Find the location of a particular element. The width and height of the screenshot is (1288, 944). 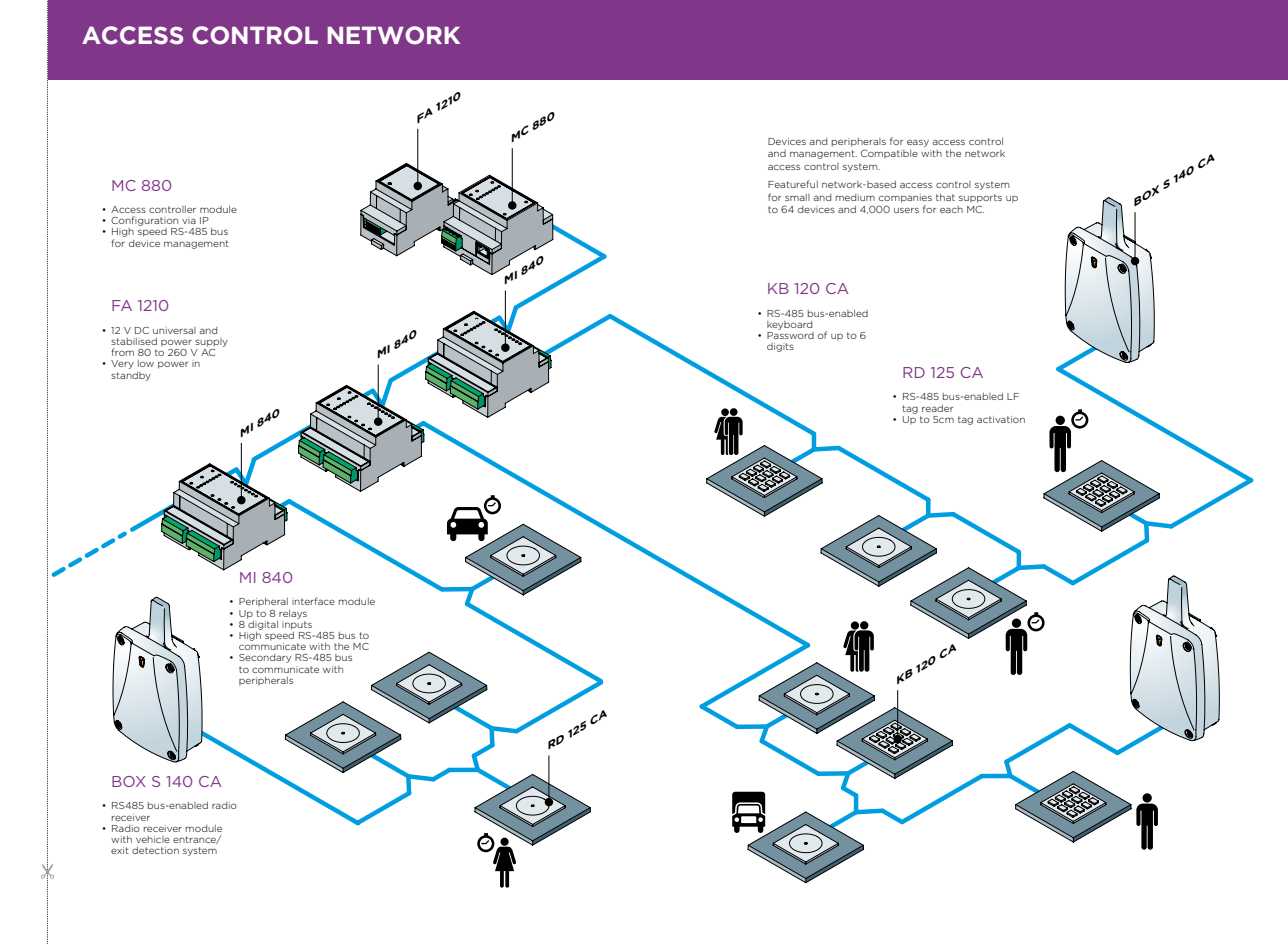

Compatible is located at coordinates (889, 154).
